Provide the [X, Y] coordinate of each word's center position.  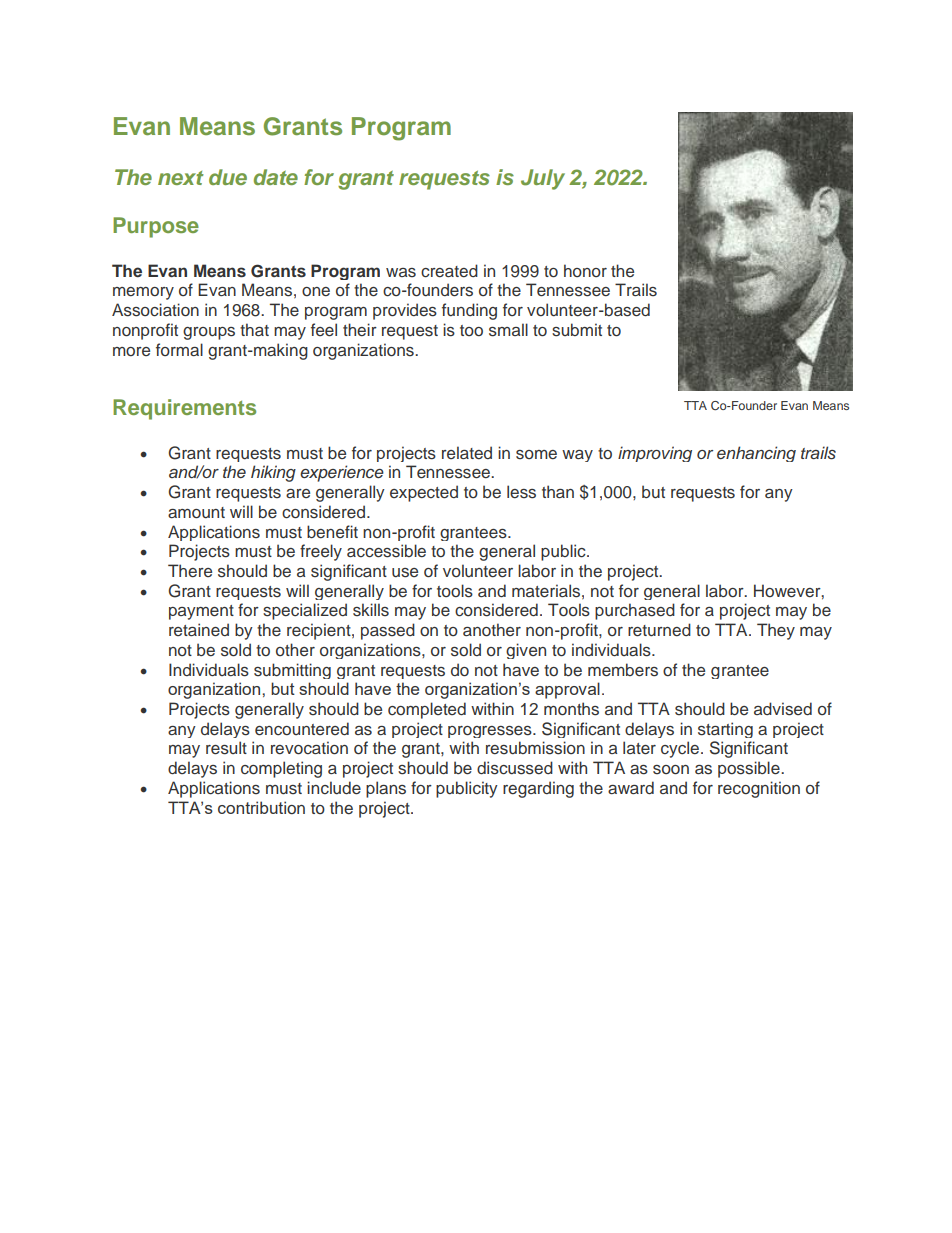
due [228, 177]
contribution [261, 807]
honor [585, 270]
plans [386, 789]
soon [671, 770]
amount [196, 512]
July [543, 179]
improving [655, 454]
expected [424, 493]
